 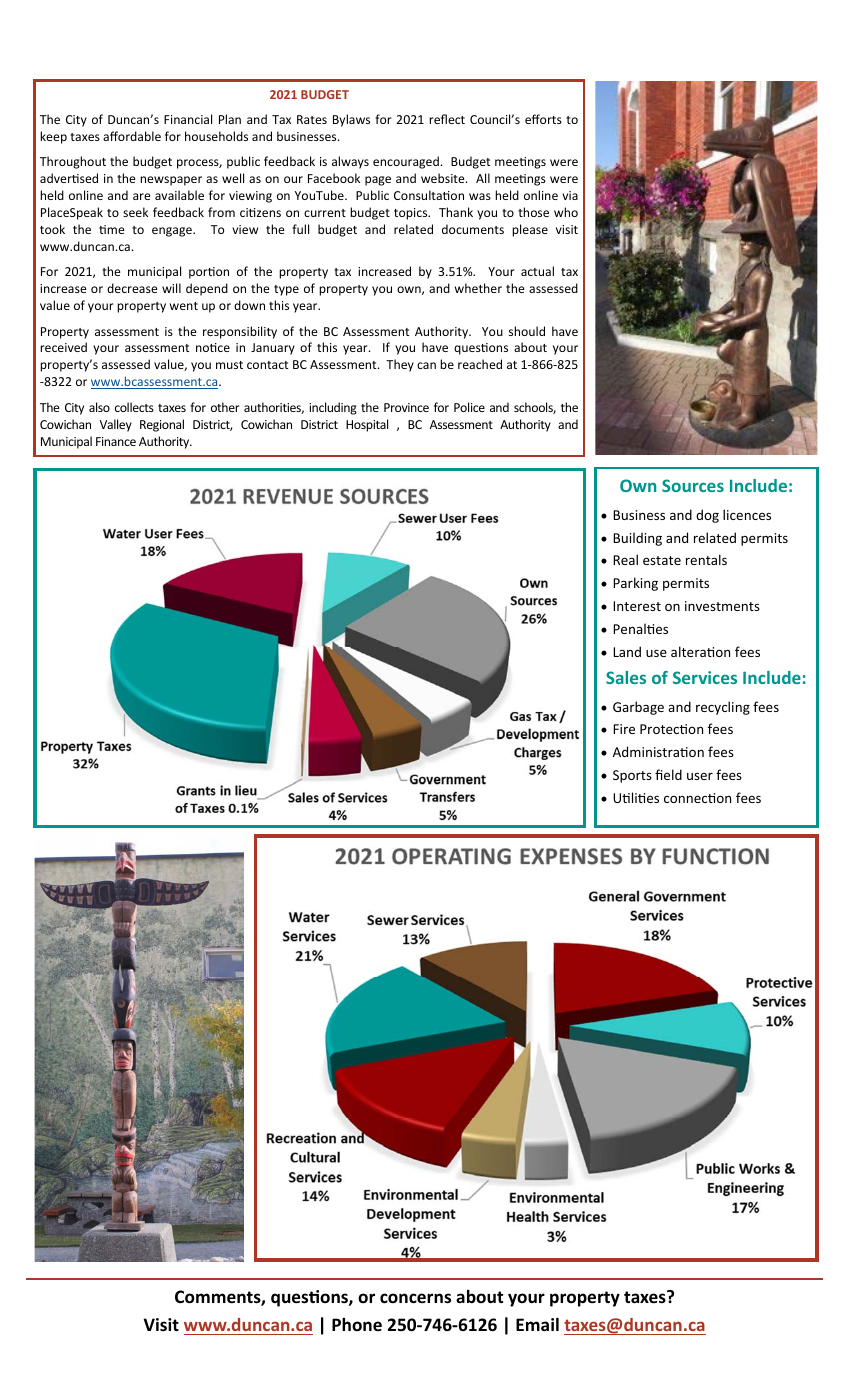 What do you see at coordinates (116, 441) in the screenshot?
I see `Finance` at bounding box center [116, 441].
